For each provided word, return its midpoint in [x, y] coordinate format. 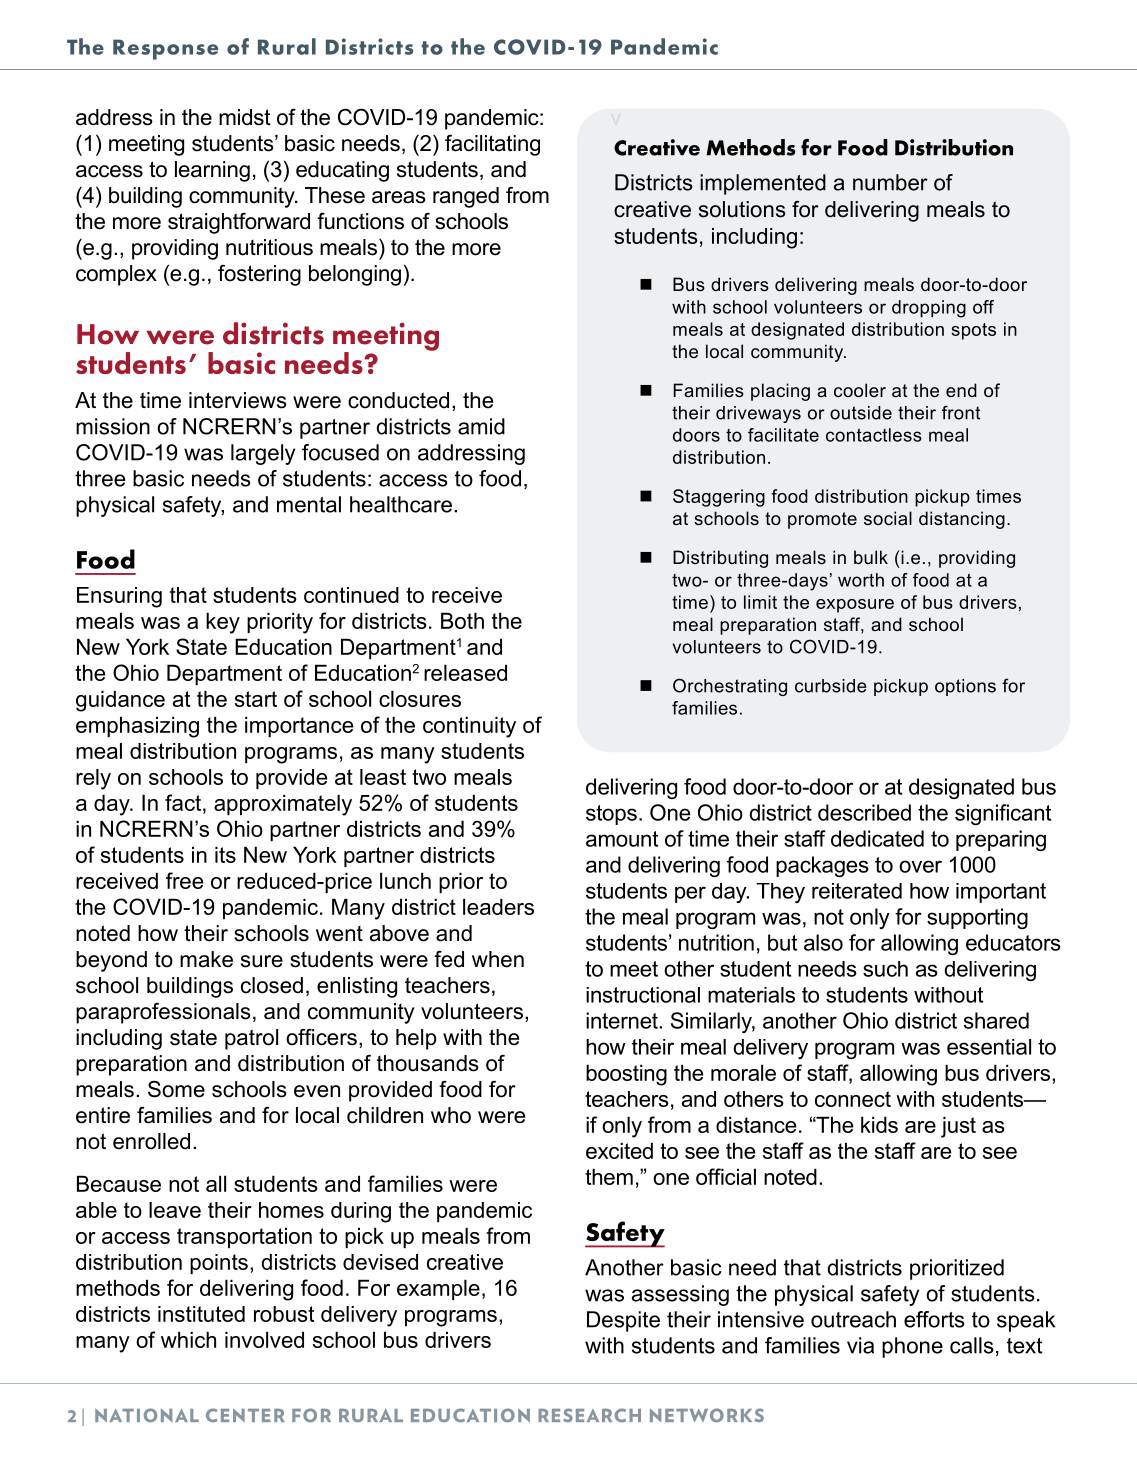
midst [245, 117]
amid [481, 426]
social [888, 518]
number [890, 182]
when [498, 959]
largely [263, 454]
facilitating [492, 145]
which [188, 1339]
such [885, 969]
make [206, 959]
